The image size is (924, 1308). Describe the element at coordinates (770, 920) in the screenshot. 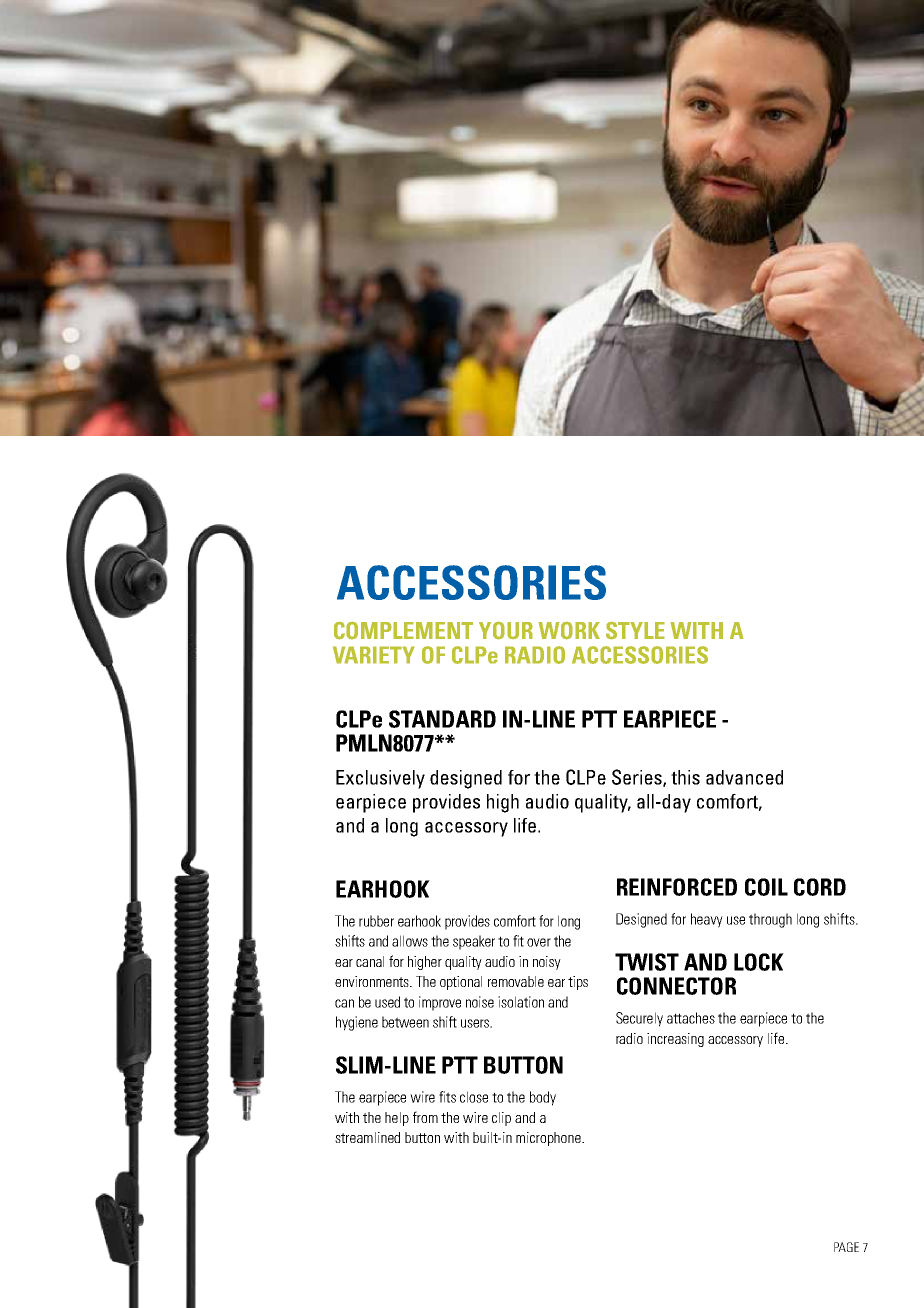

I see `through` at that location.
